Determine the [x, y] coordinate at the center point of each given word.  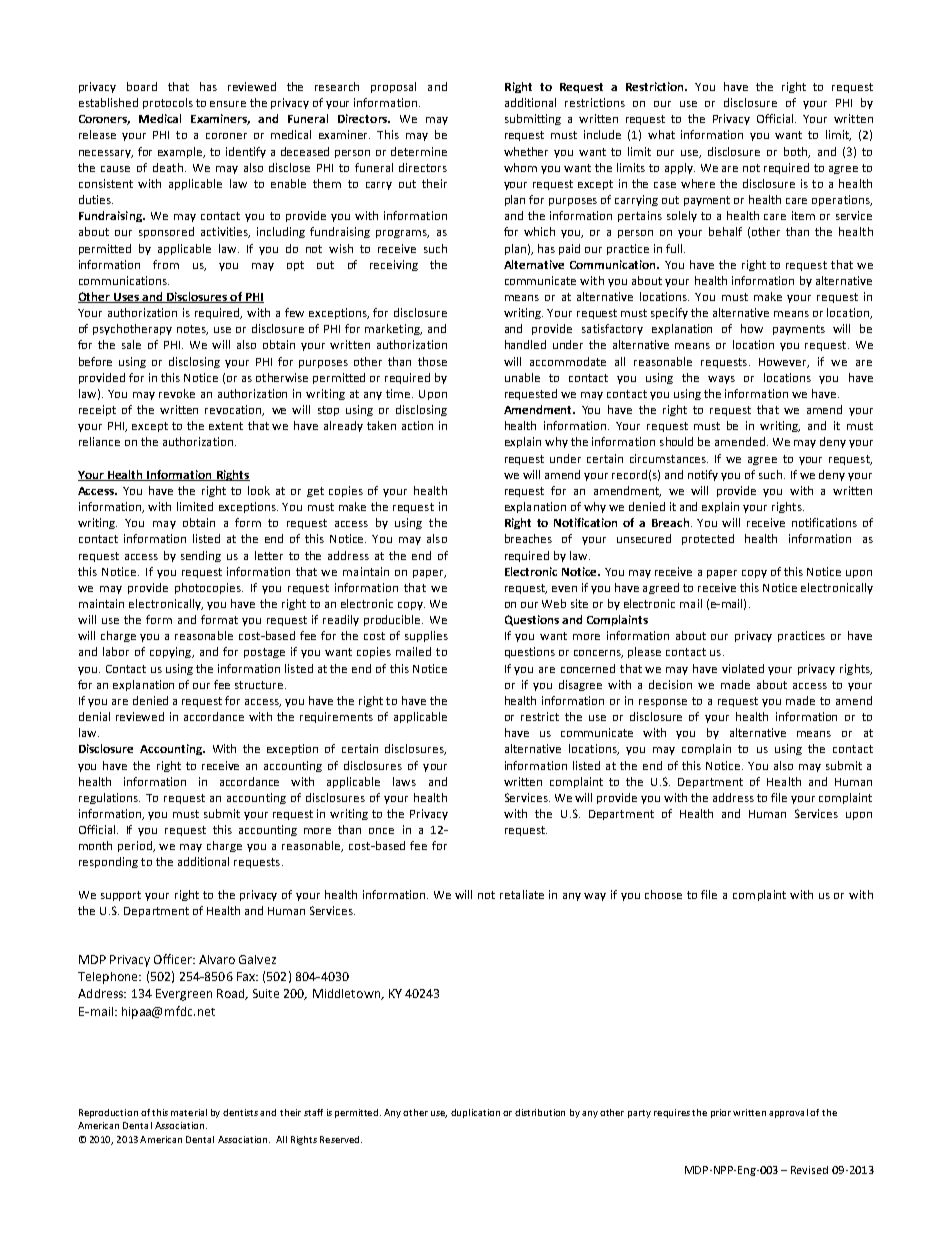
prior [722, 1113]
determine [419, 151]
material [189, 1112]
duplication [475, 1113]
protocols [168, 103]
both [797, 152]
